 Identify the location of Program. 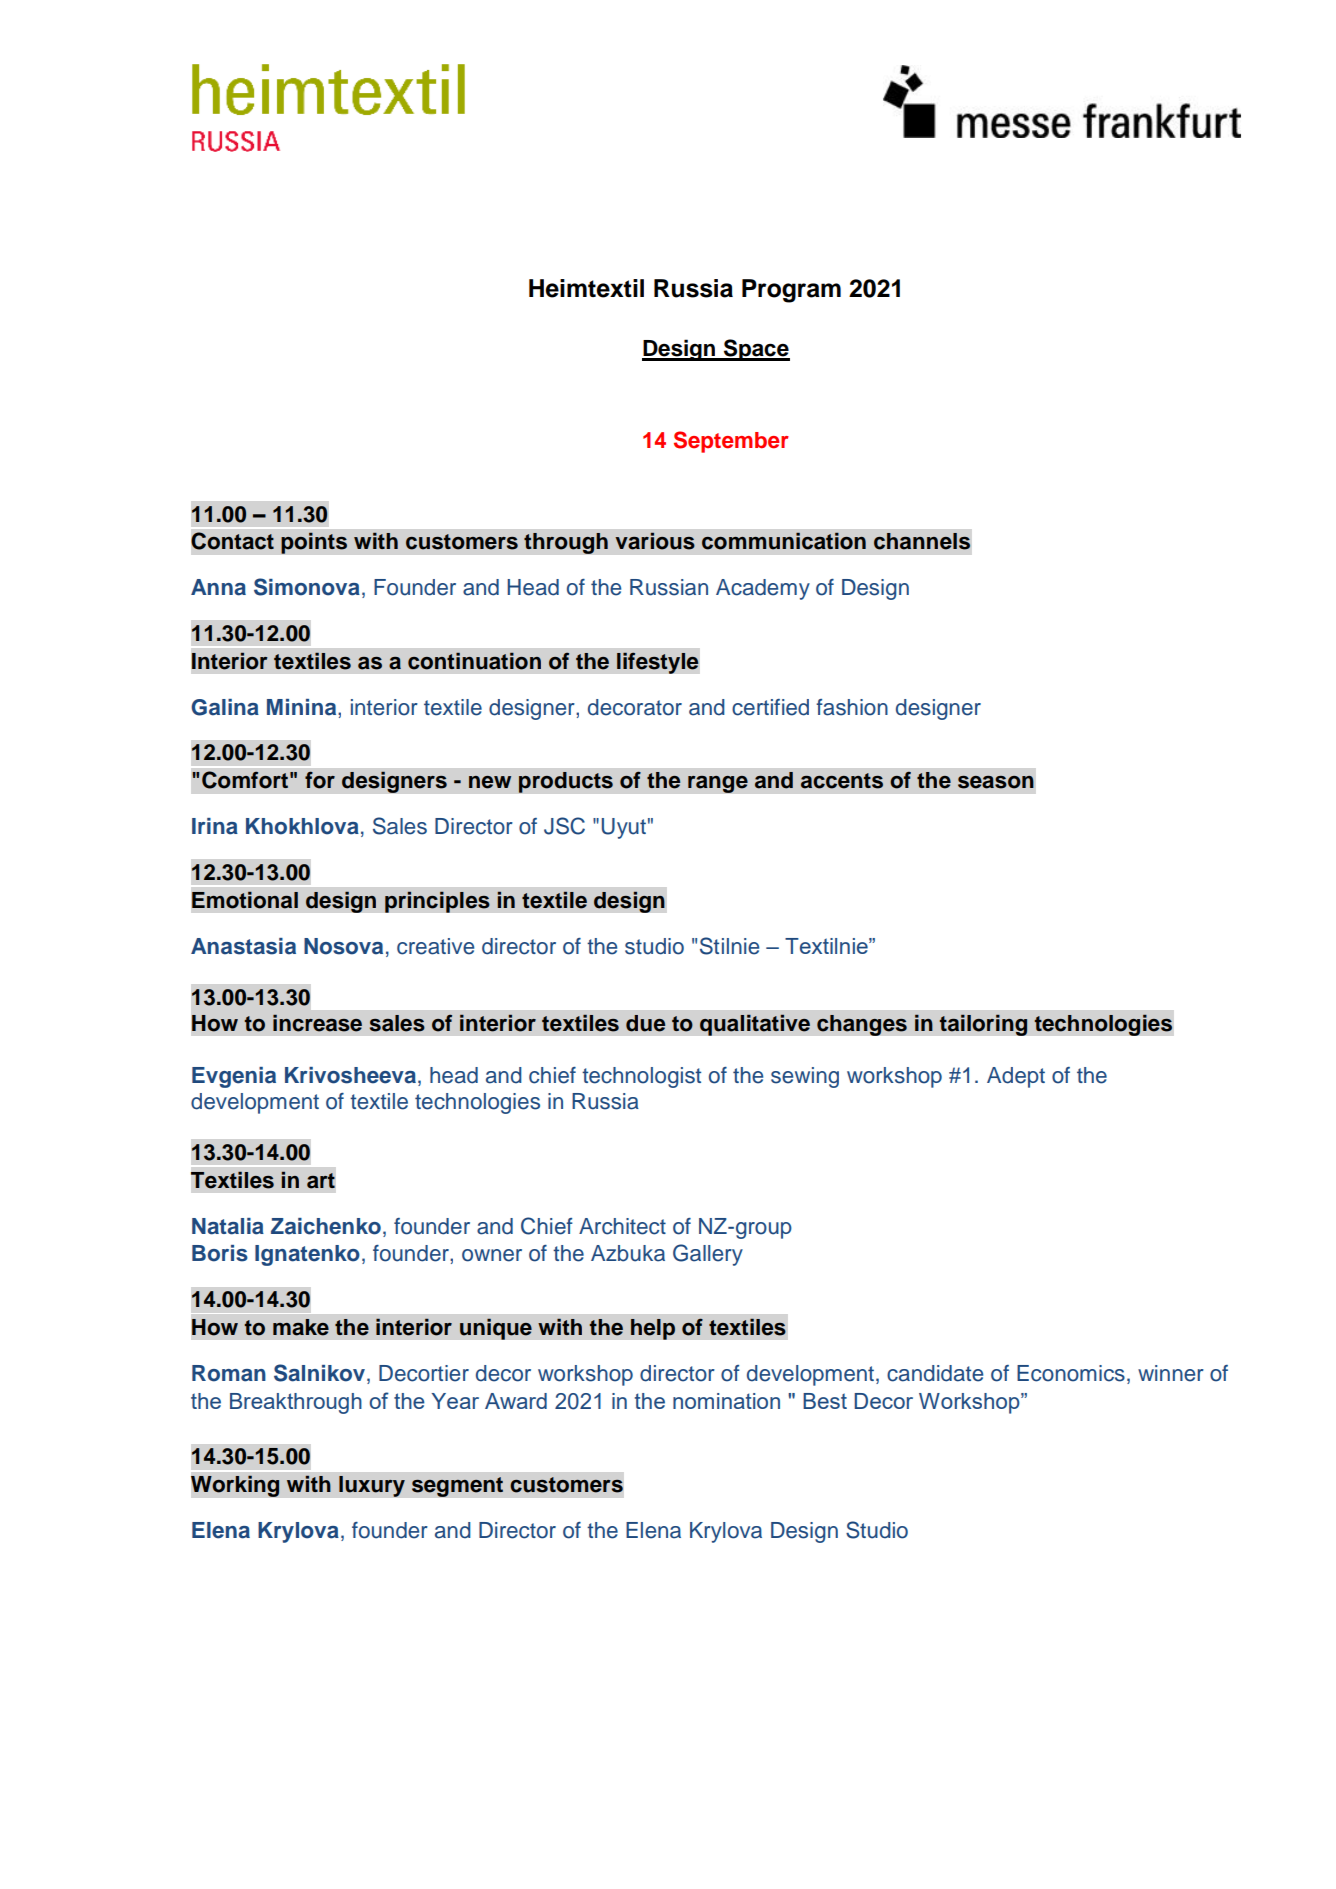
(791, 291).
